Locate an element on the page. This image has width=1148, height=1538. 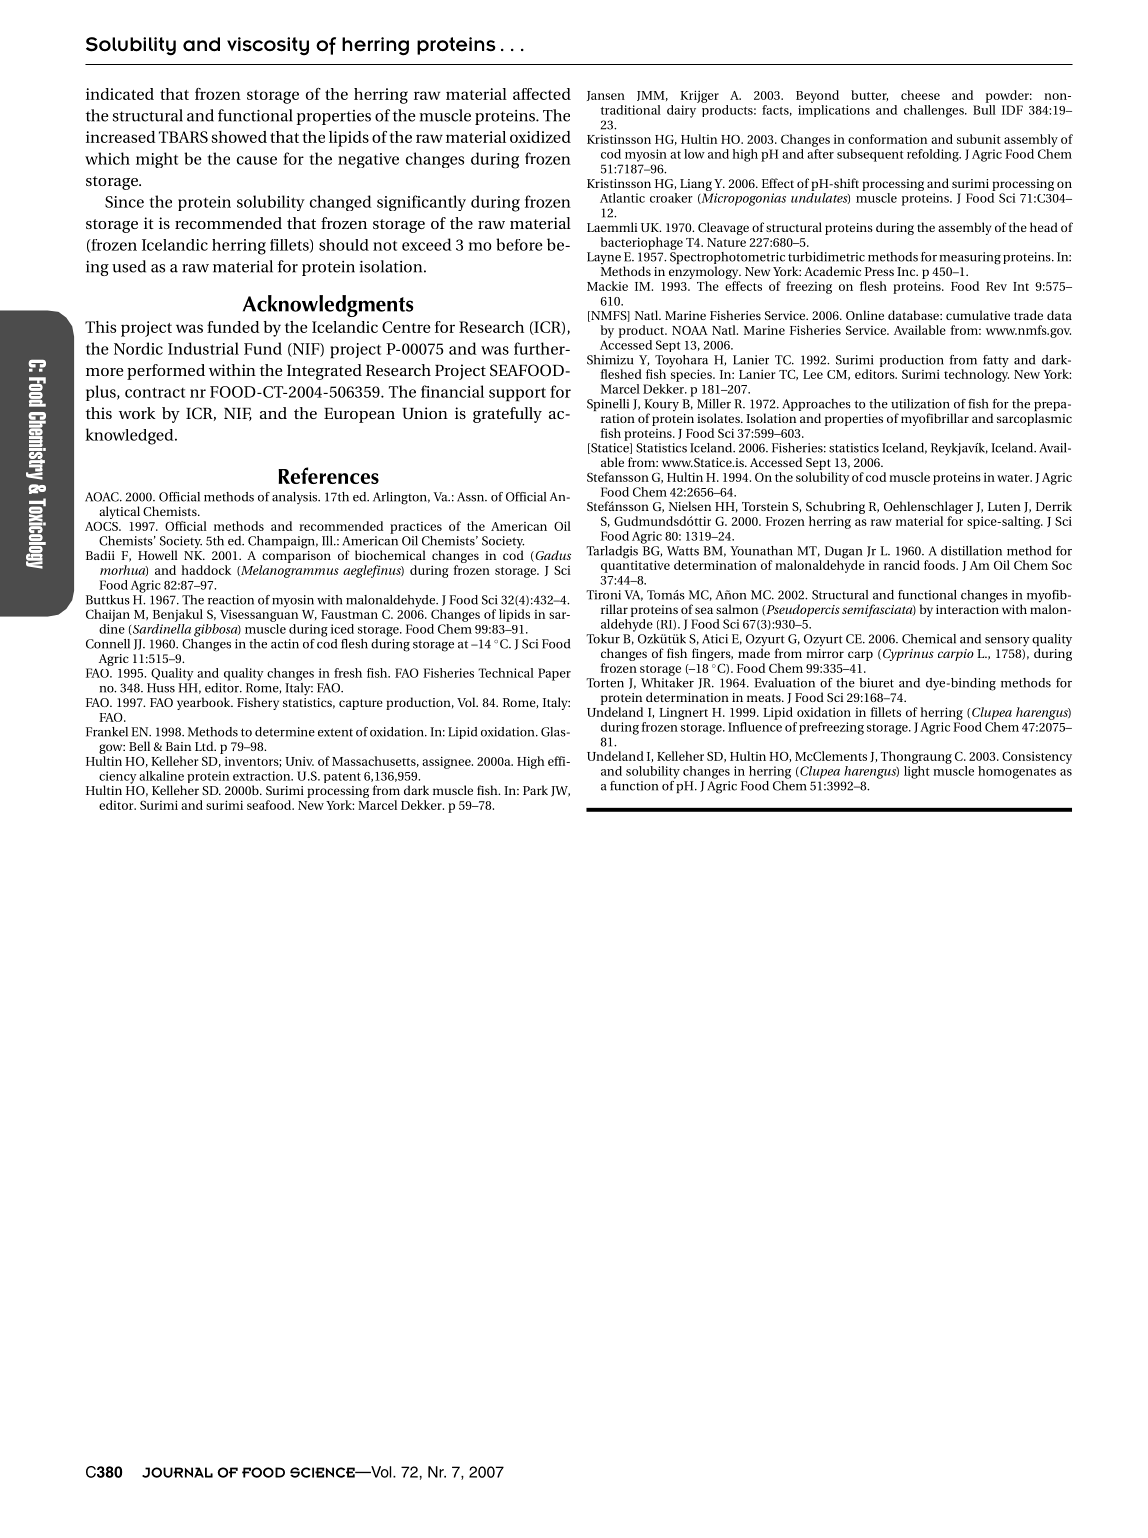
Shimizu is located at coordinates (610, 360).
